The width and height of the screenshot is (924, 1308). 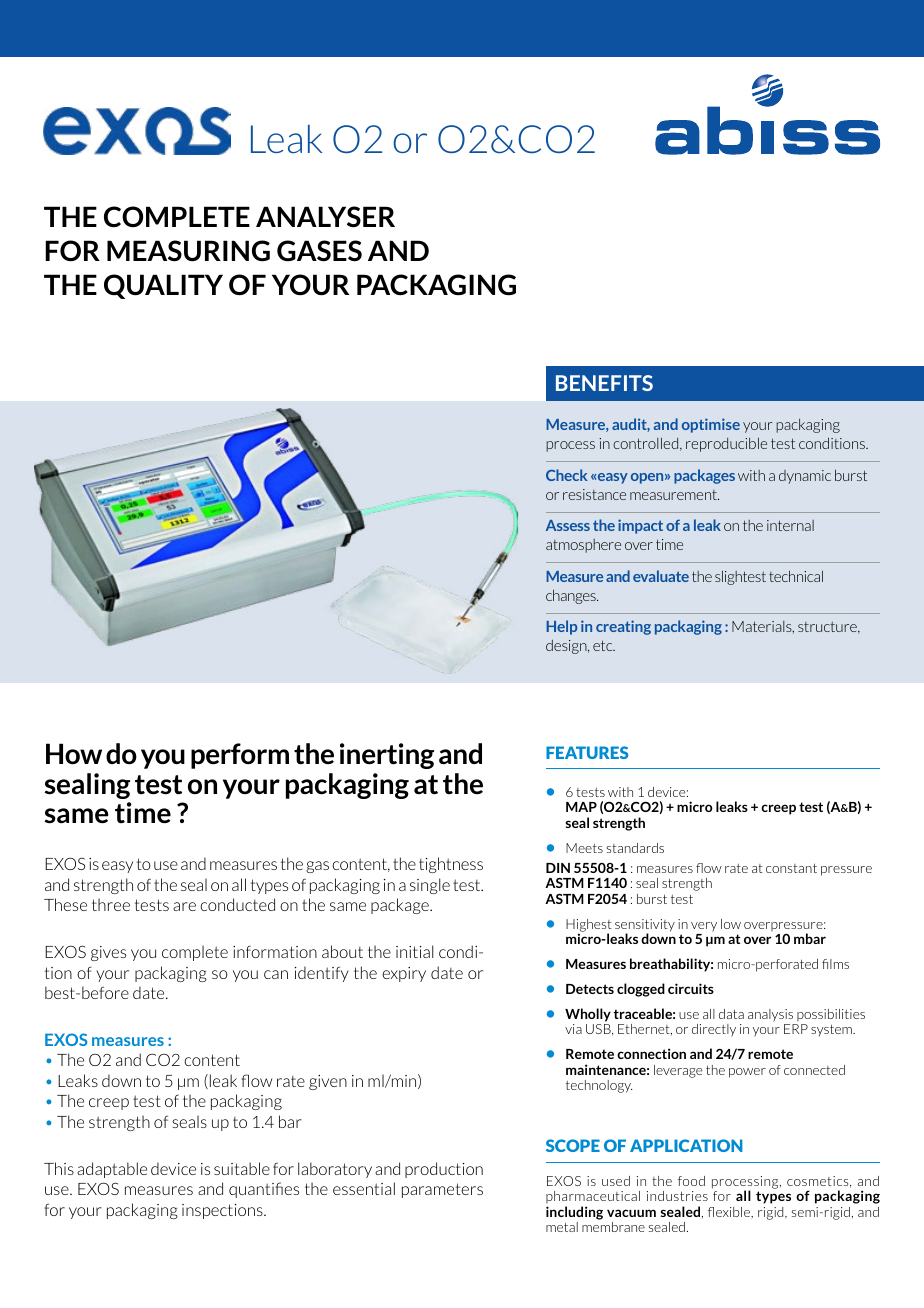 I want to click on How, so click(x=74, y=753).
